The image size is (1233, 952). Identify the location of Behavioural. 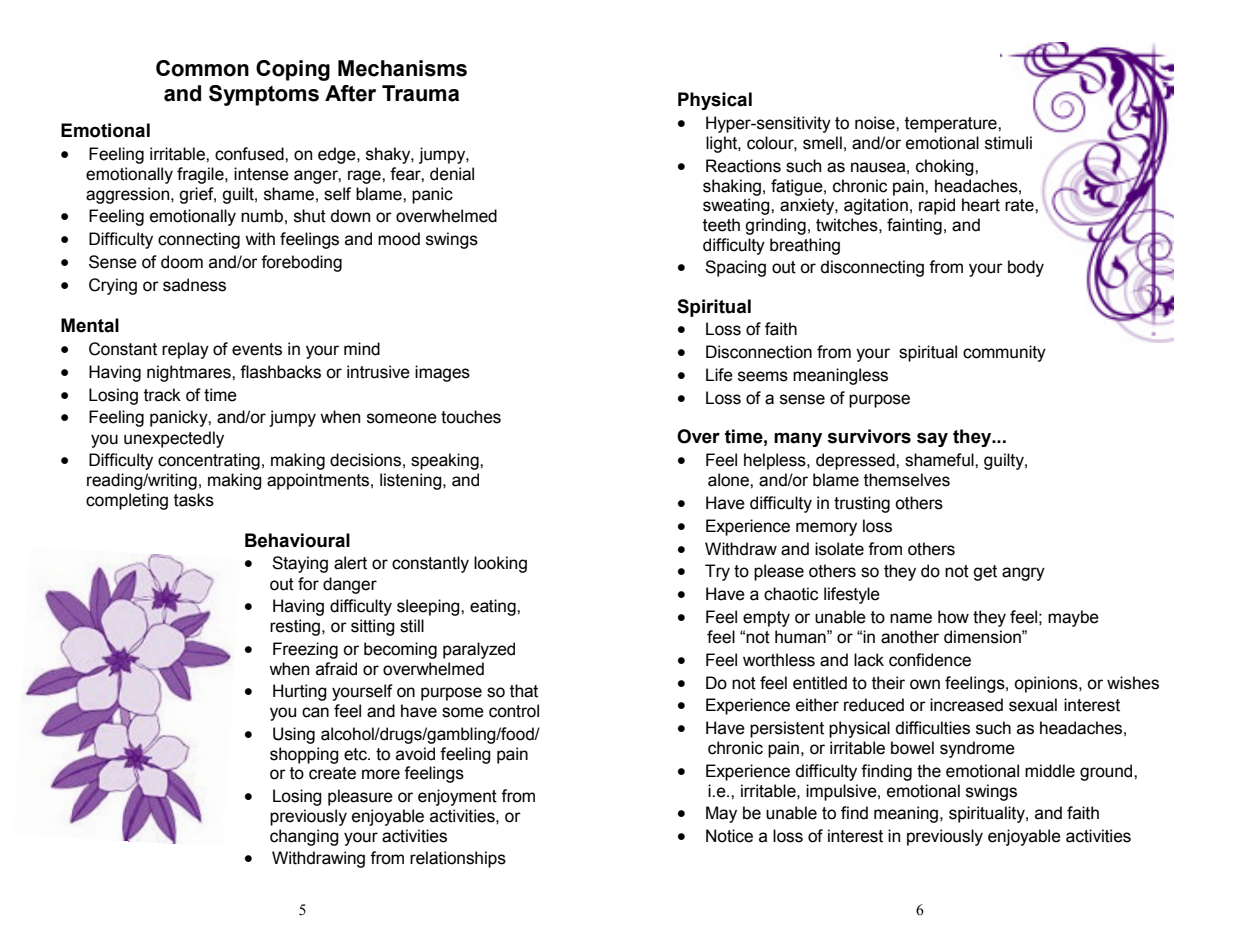
(297, 540).
